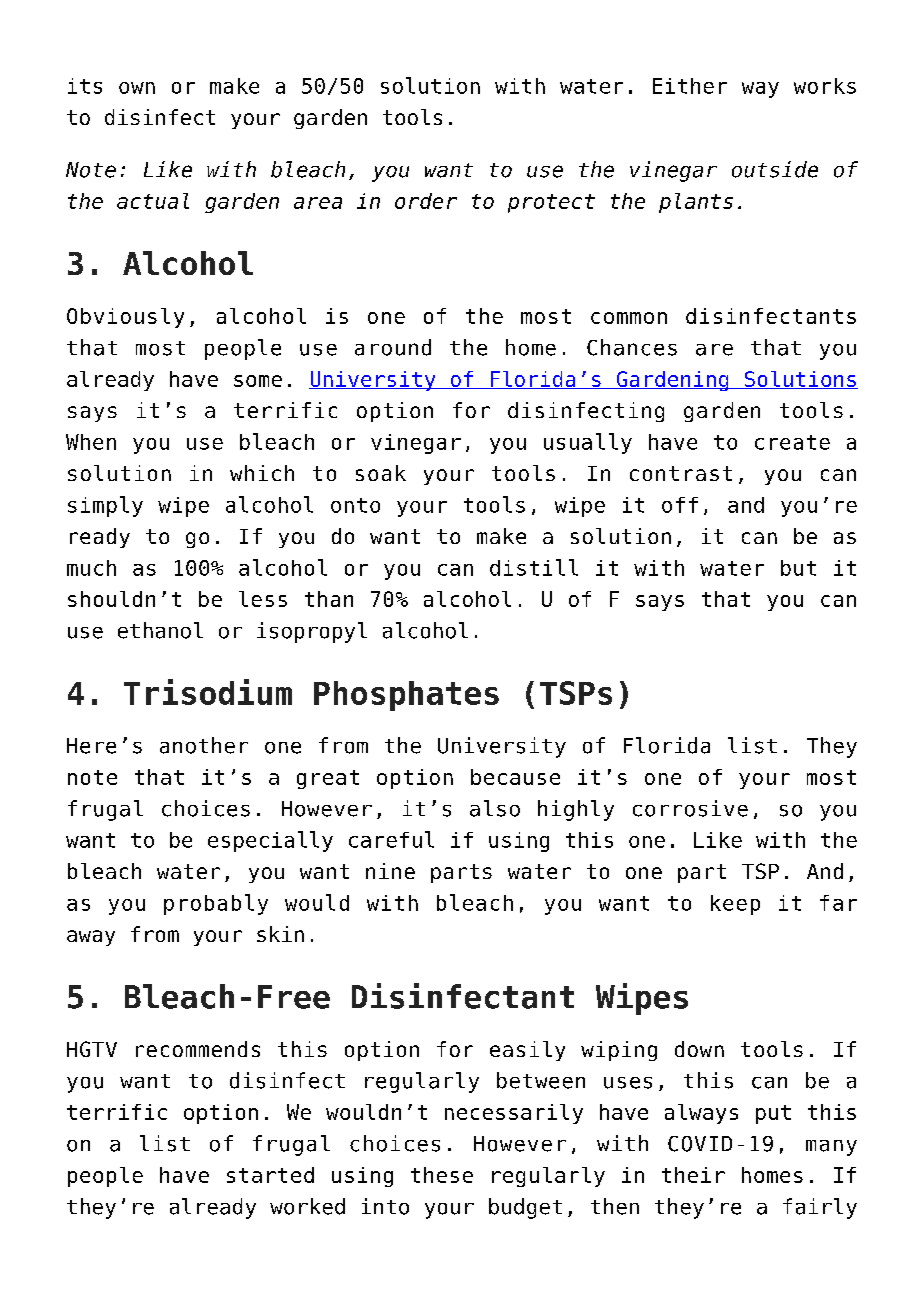  Describe the element at coordinates (792, 442) in the page. I see `create` at that location.
